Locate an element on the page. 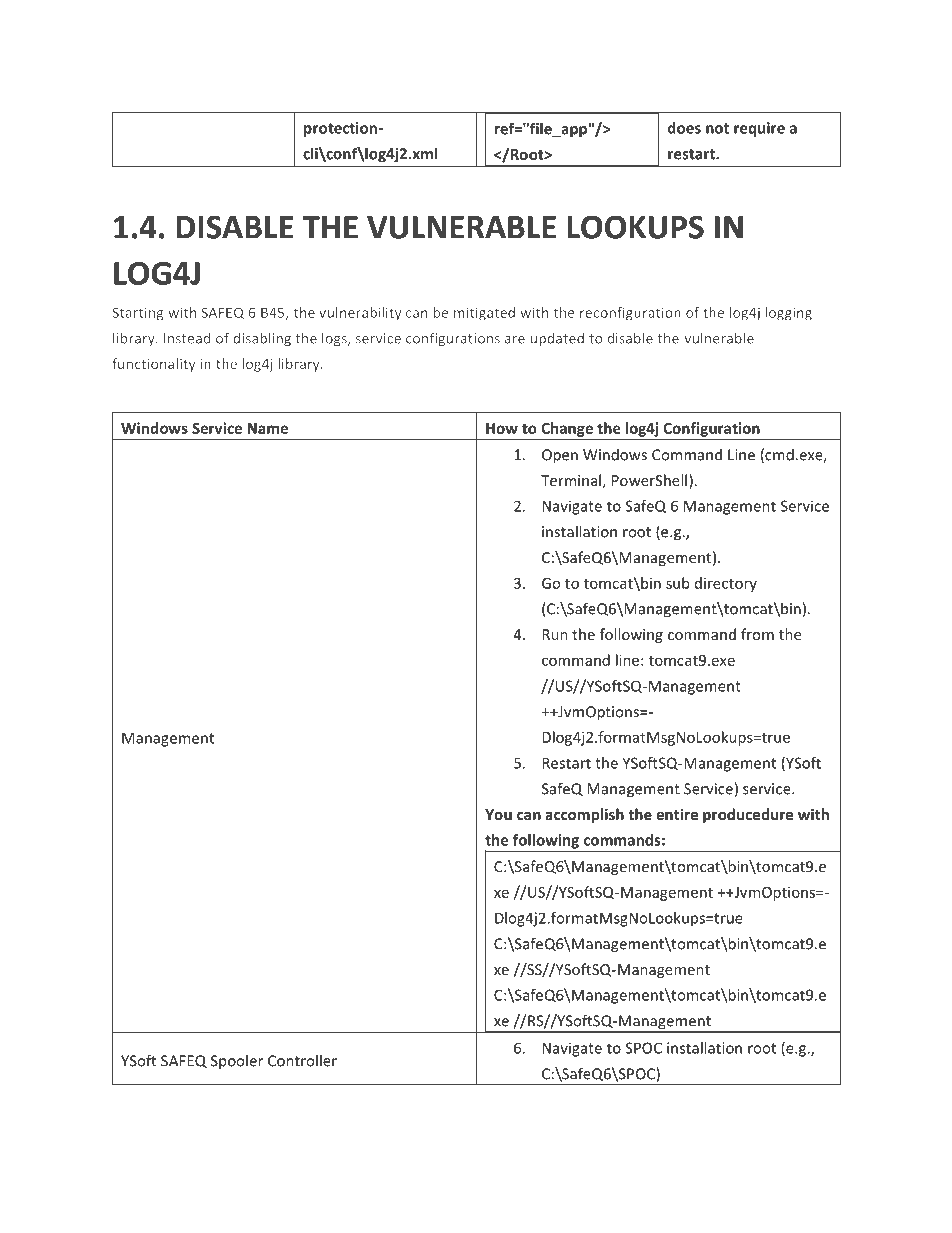 This document has height=1233, width=952. are is located at coordinates (515, 340).
